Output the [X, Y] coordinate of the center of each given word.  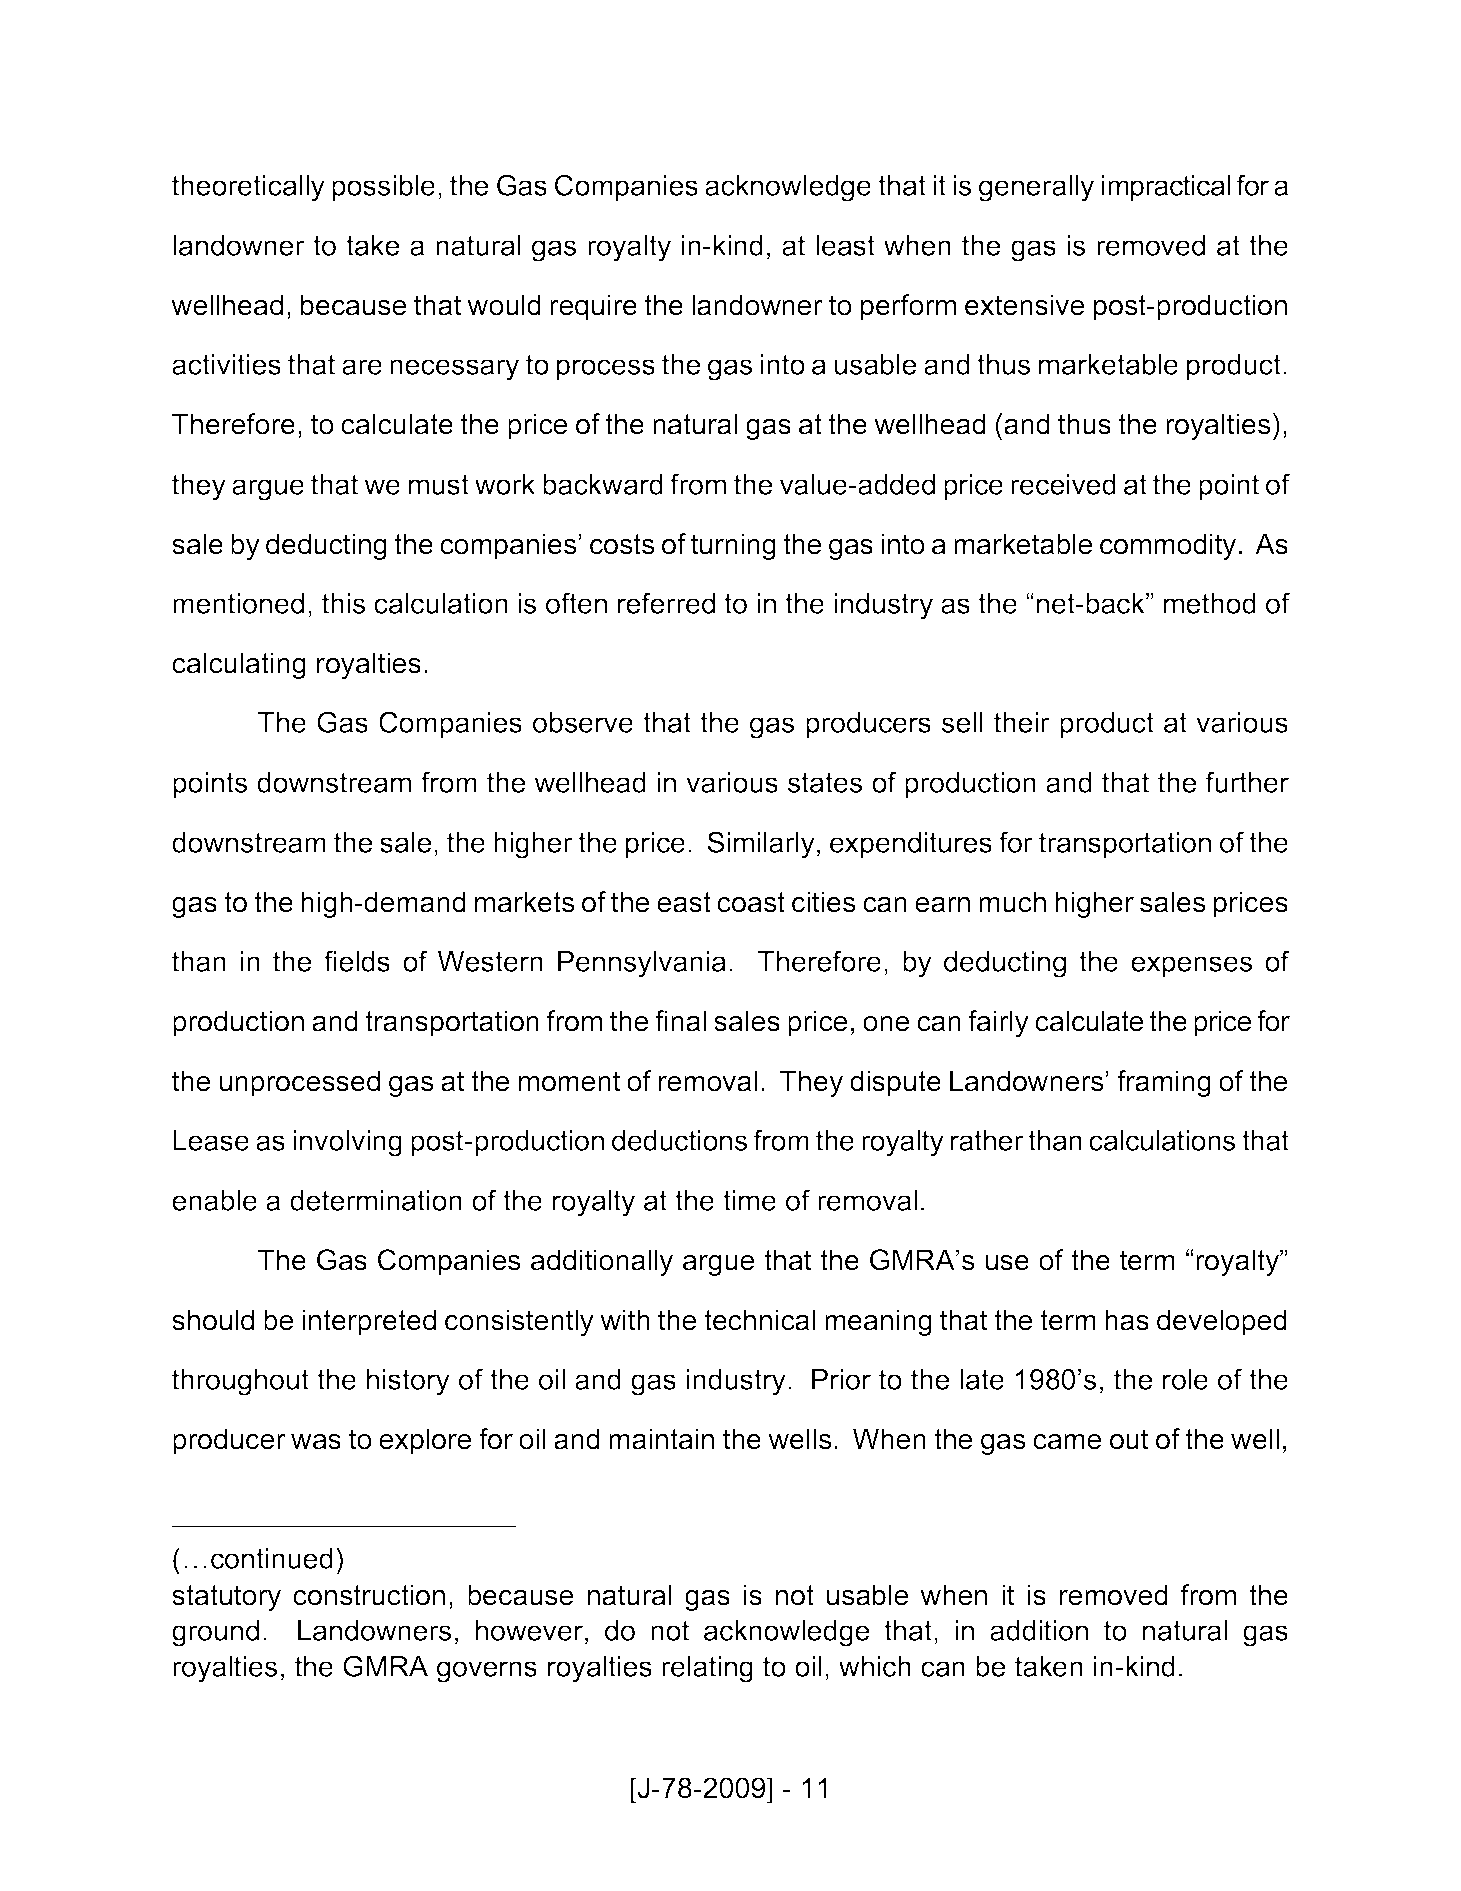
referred [666, 603]
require [593, 307]
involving [348, 1143]
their [1022, 722]
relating [707, 1669]
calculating [239, 665]
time [749, 1200]
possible [383, 188]
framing [1164, 1083]
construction [369, 1595]
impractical [1166, 188]
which [875, 1666]
